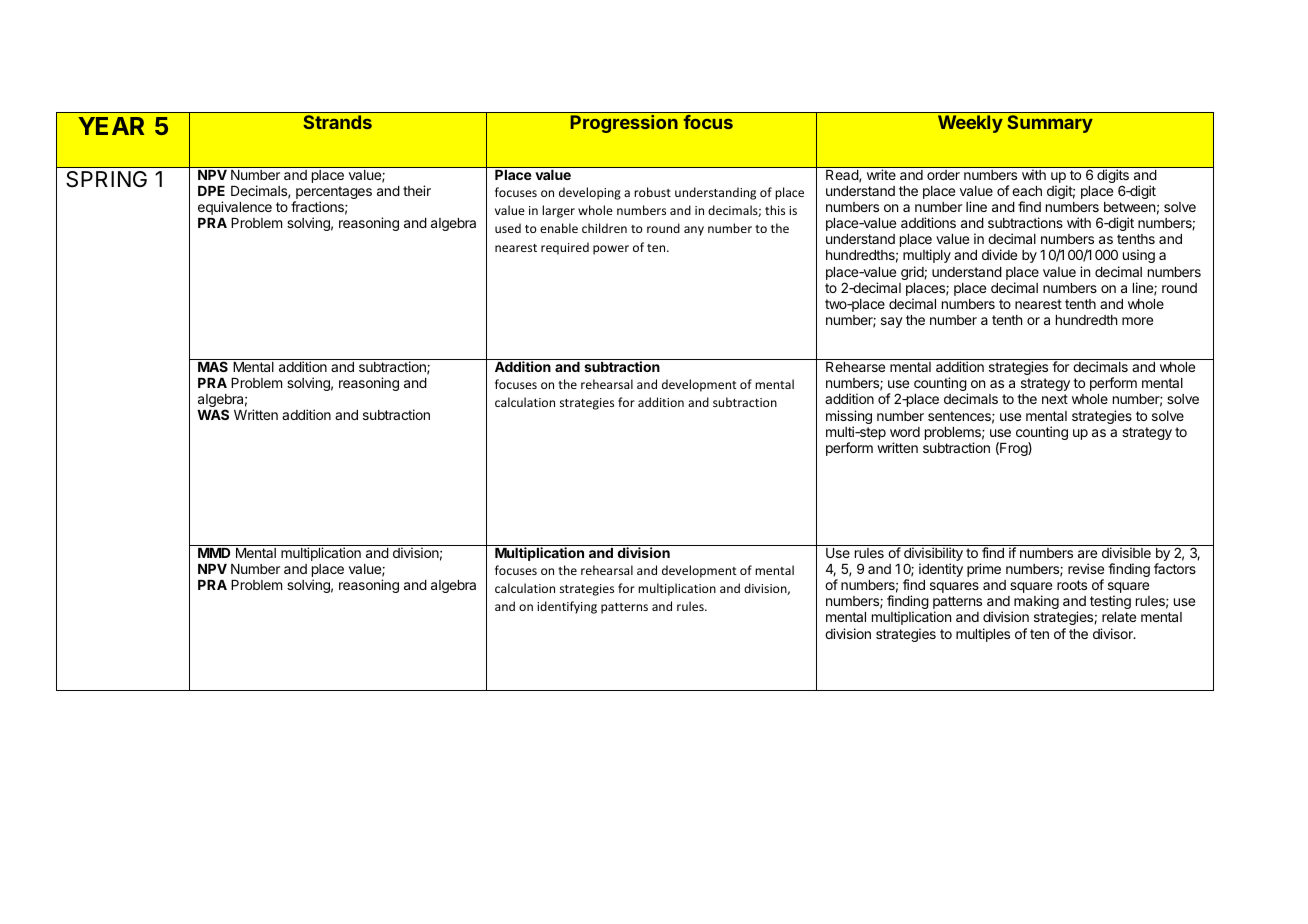 The image size is (1308, 924). What do you see at coordinates (213, 366) in the screenshot?
I see `MAS` at bounding box center [213, 366].
